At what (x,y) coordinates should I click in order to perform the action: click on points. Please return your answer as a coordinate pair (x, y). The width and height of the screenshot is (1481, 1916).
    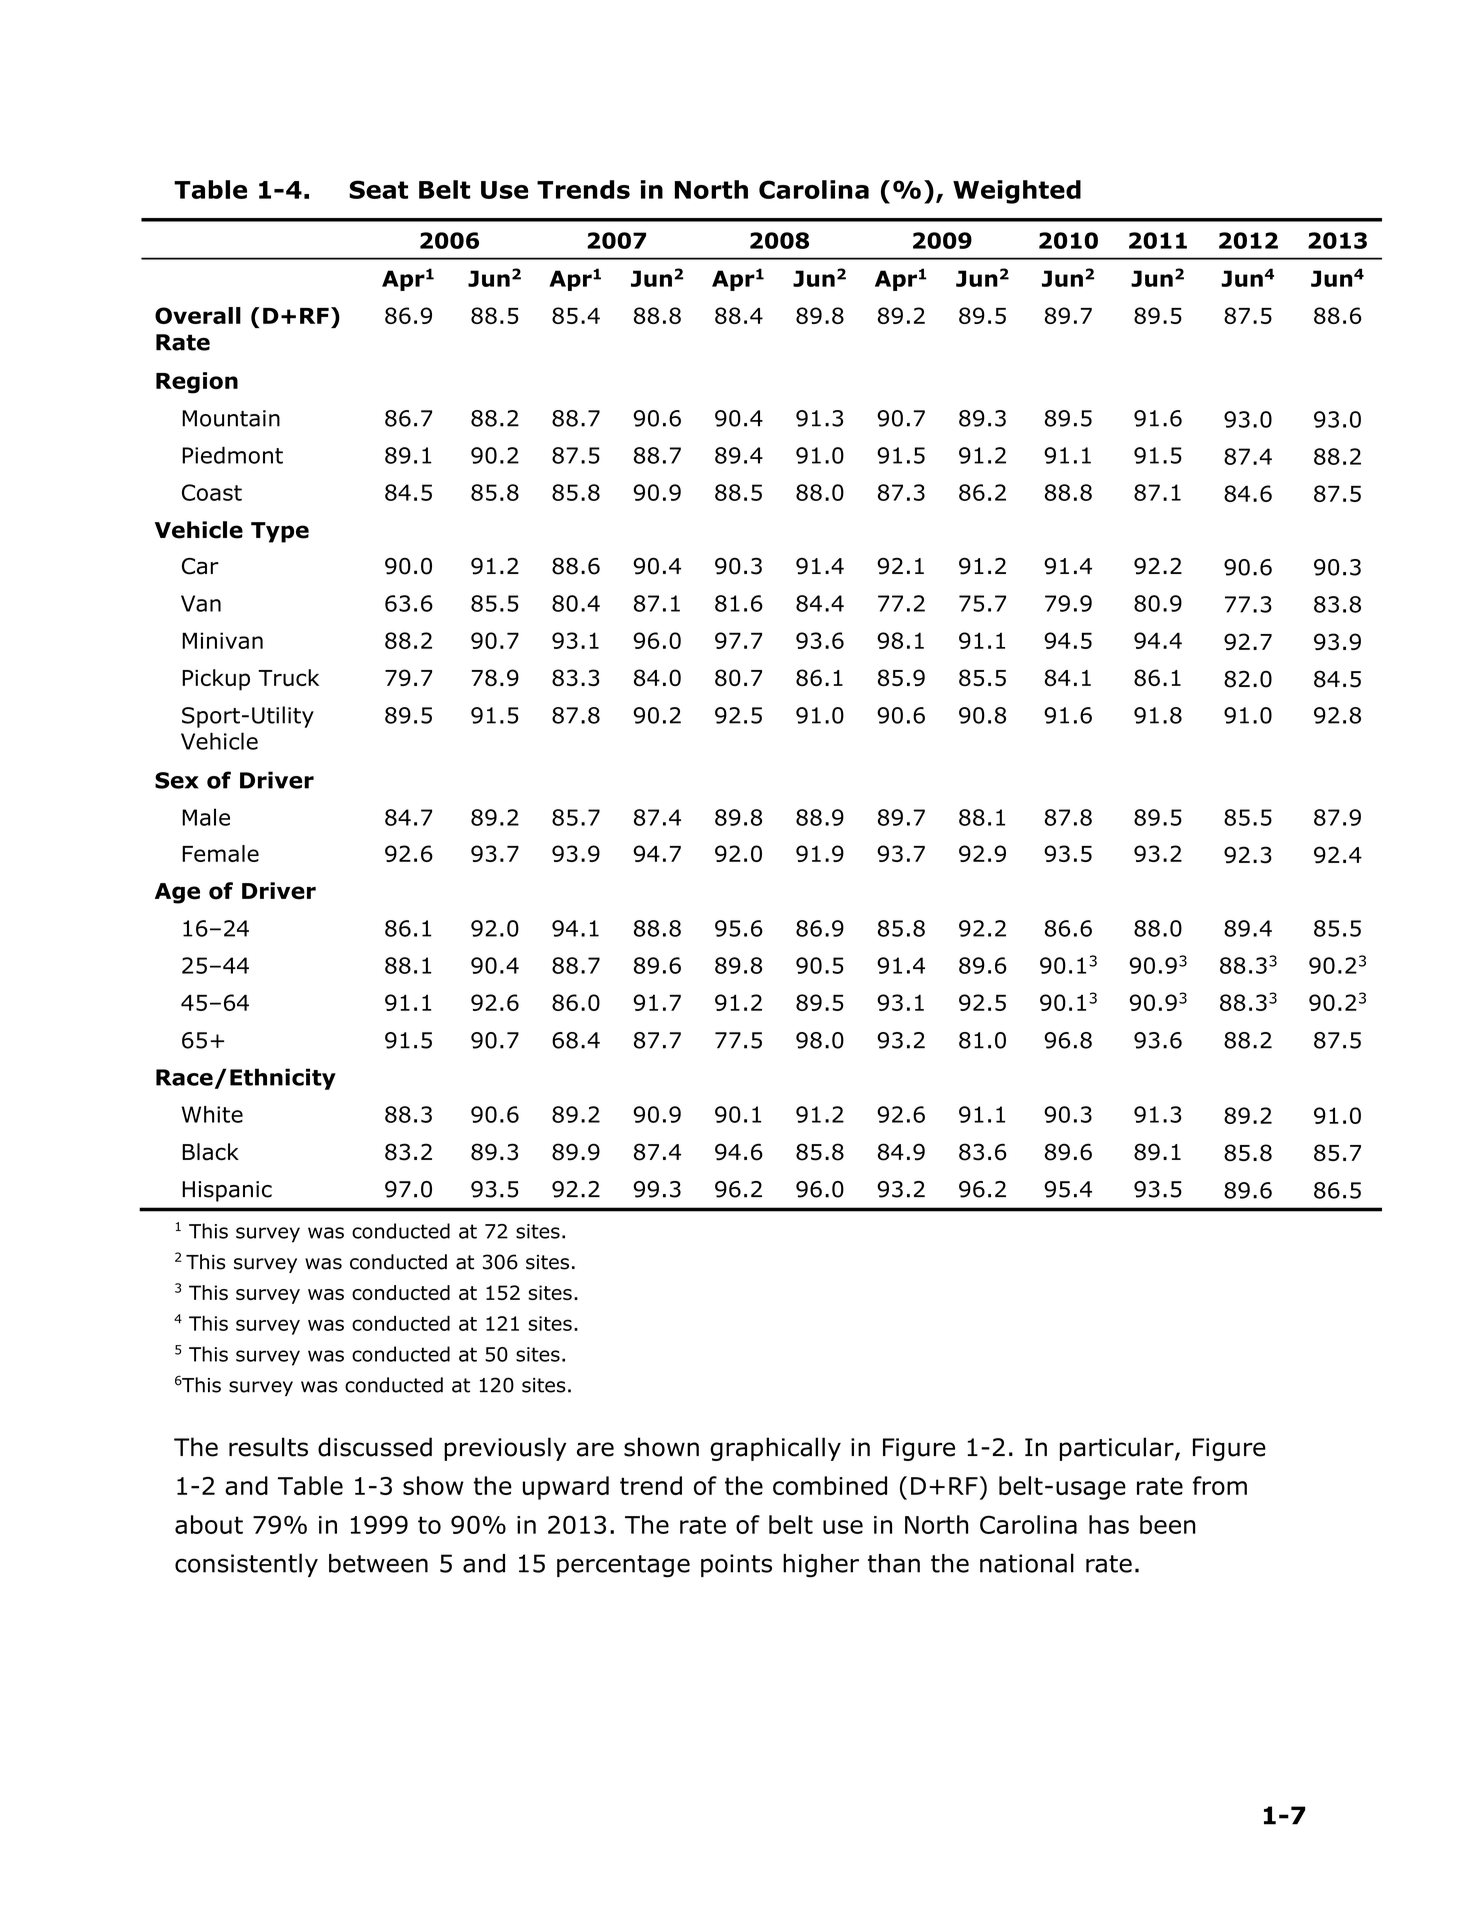
    Looking at the image, I should click on (736, 1565).
